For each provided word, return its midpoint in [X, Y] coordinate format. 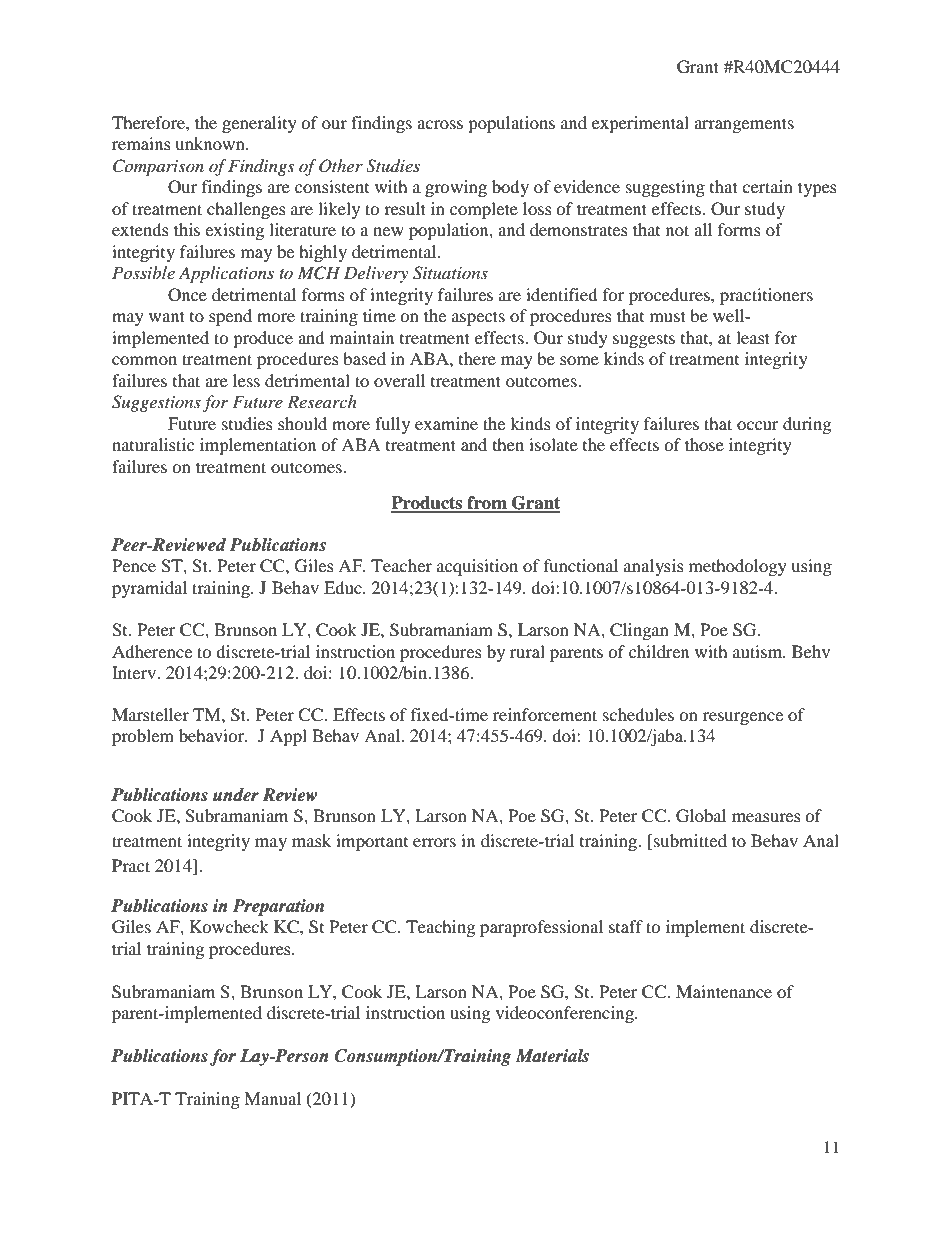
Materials [552, 1056]
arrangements [744, 125]
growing [456, 188]
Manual [272, 1098]
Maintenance [724, 991]
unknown [211, 143]
